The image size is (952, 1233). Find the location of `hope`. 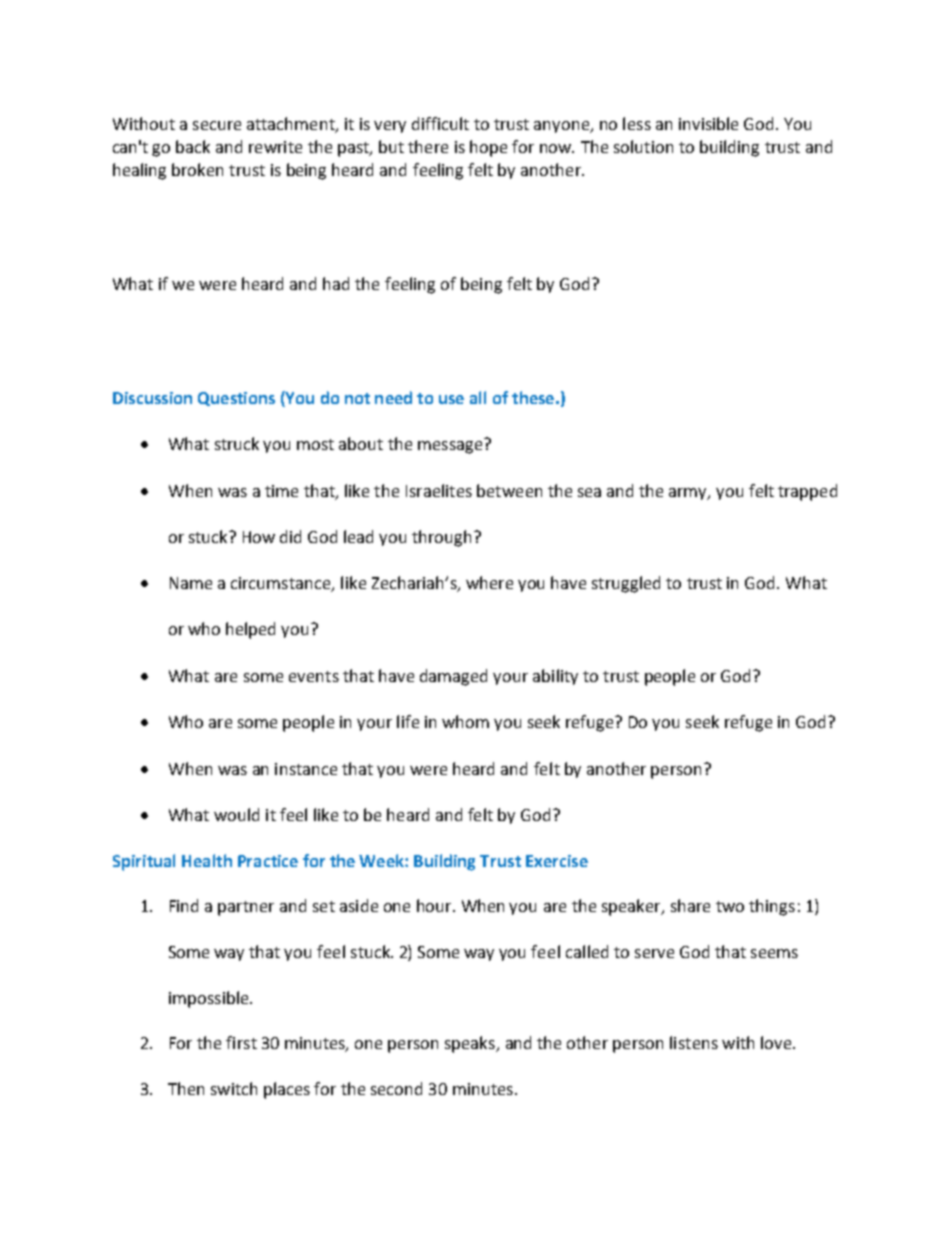

hope is located at coordinates (488, 148).
